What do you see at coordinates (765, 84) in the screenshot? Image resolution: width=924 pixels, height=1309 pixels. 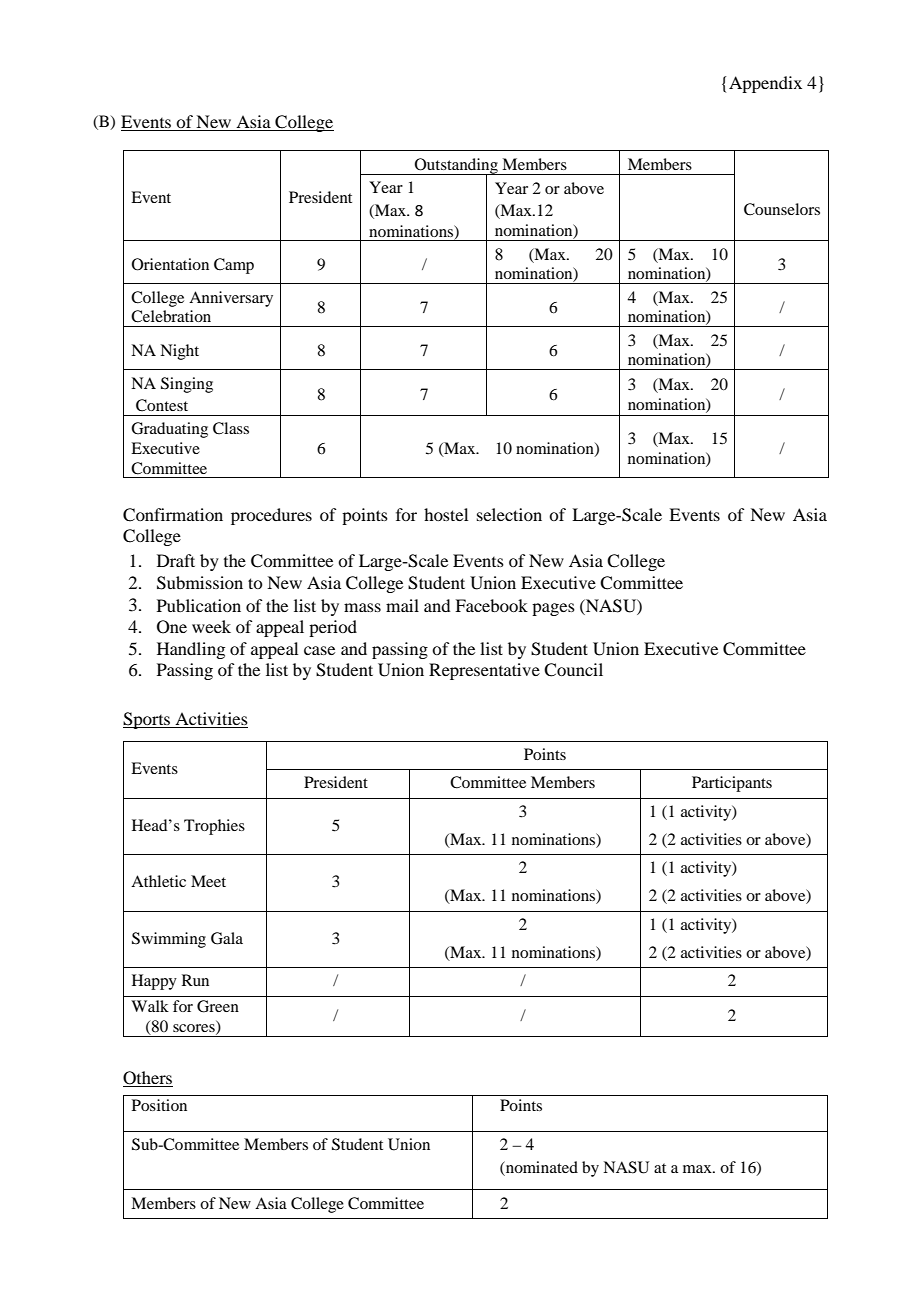 I see `Appendix` at bounding box center [765, 84].
